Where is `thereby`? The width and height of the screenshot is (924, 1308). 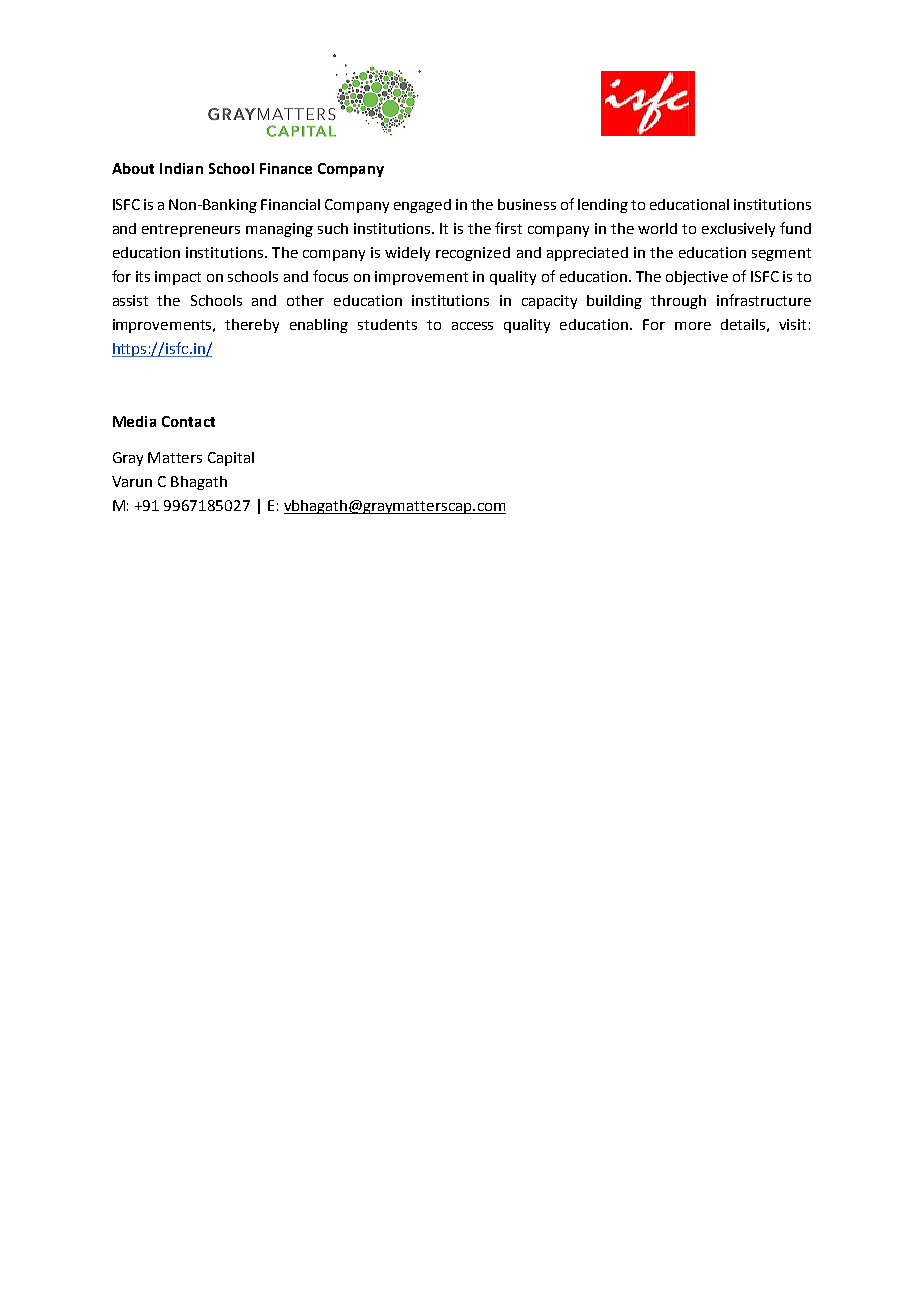
thereby is located at coordinates (252, 326).
